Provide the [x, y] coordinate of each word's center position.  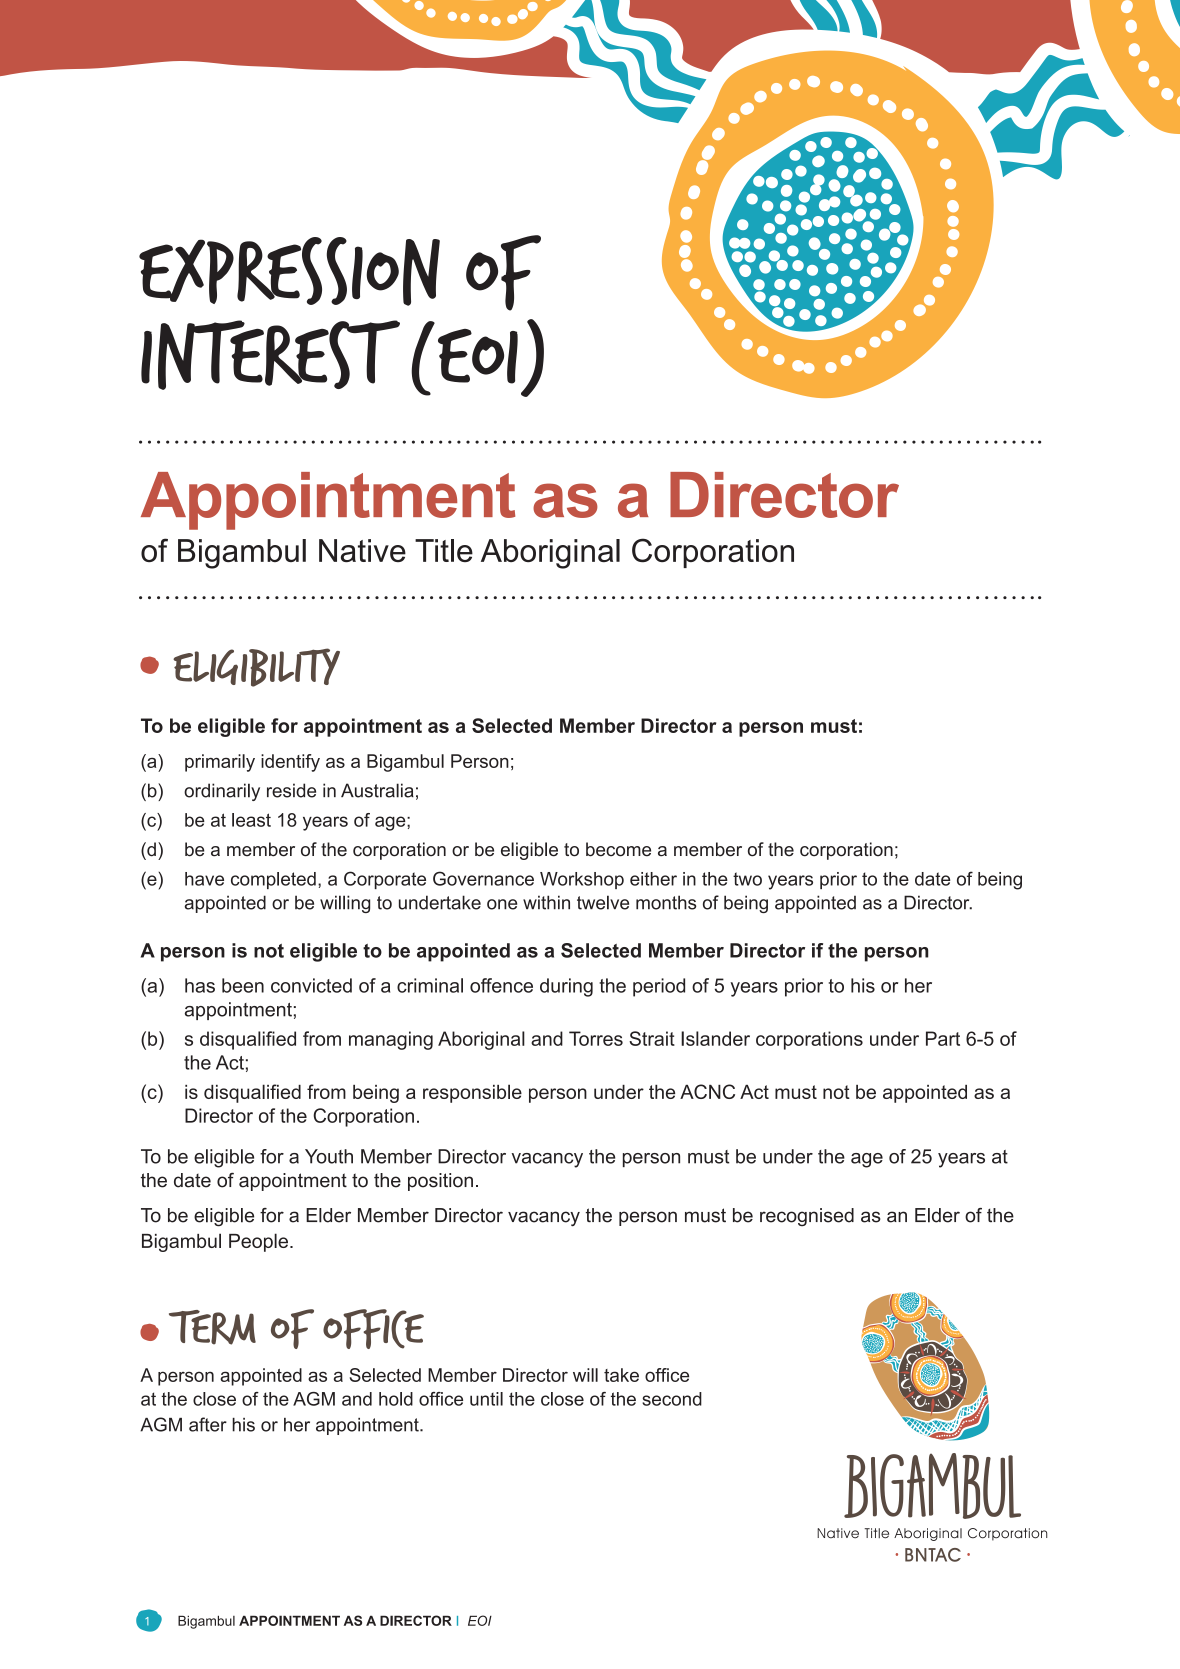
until [486, 1399]
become [618, 849]
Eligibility [256, 667]
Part [943, 1038]
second [672, 1399]
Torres [596, 1038]
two [747, 879]
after [208, 1424]
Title [444, 550]
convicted [311, 985]
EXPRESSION [289, 271]
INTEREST [270, 355]
